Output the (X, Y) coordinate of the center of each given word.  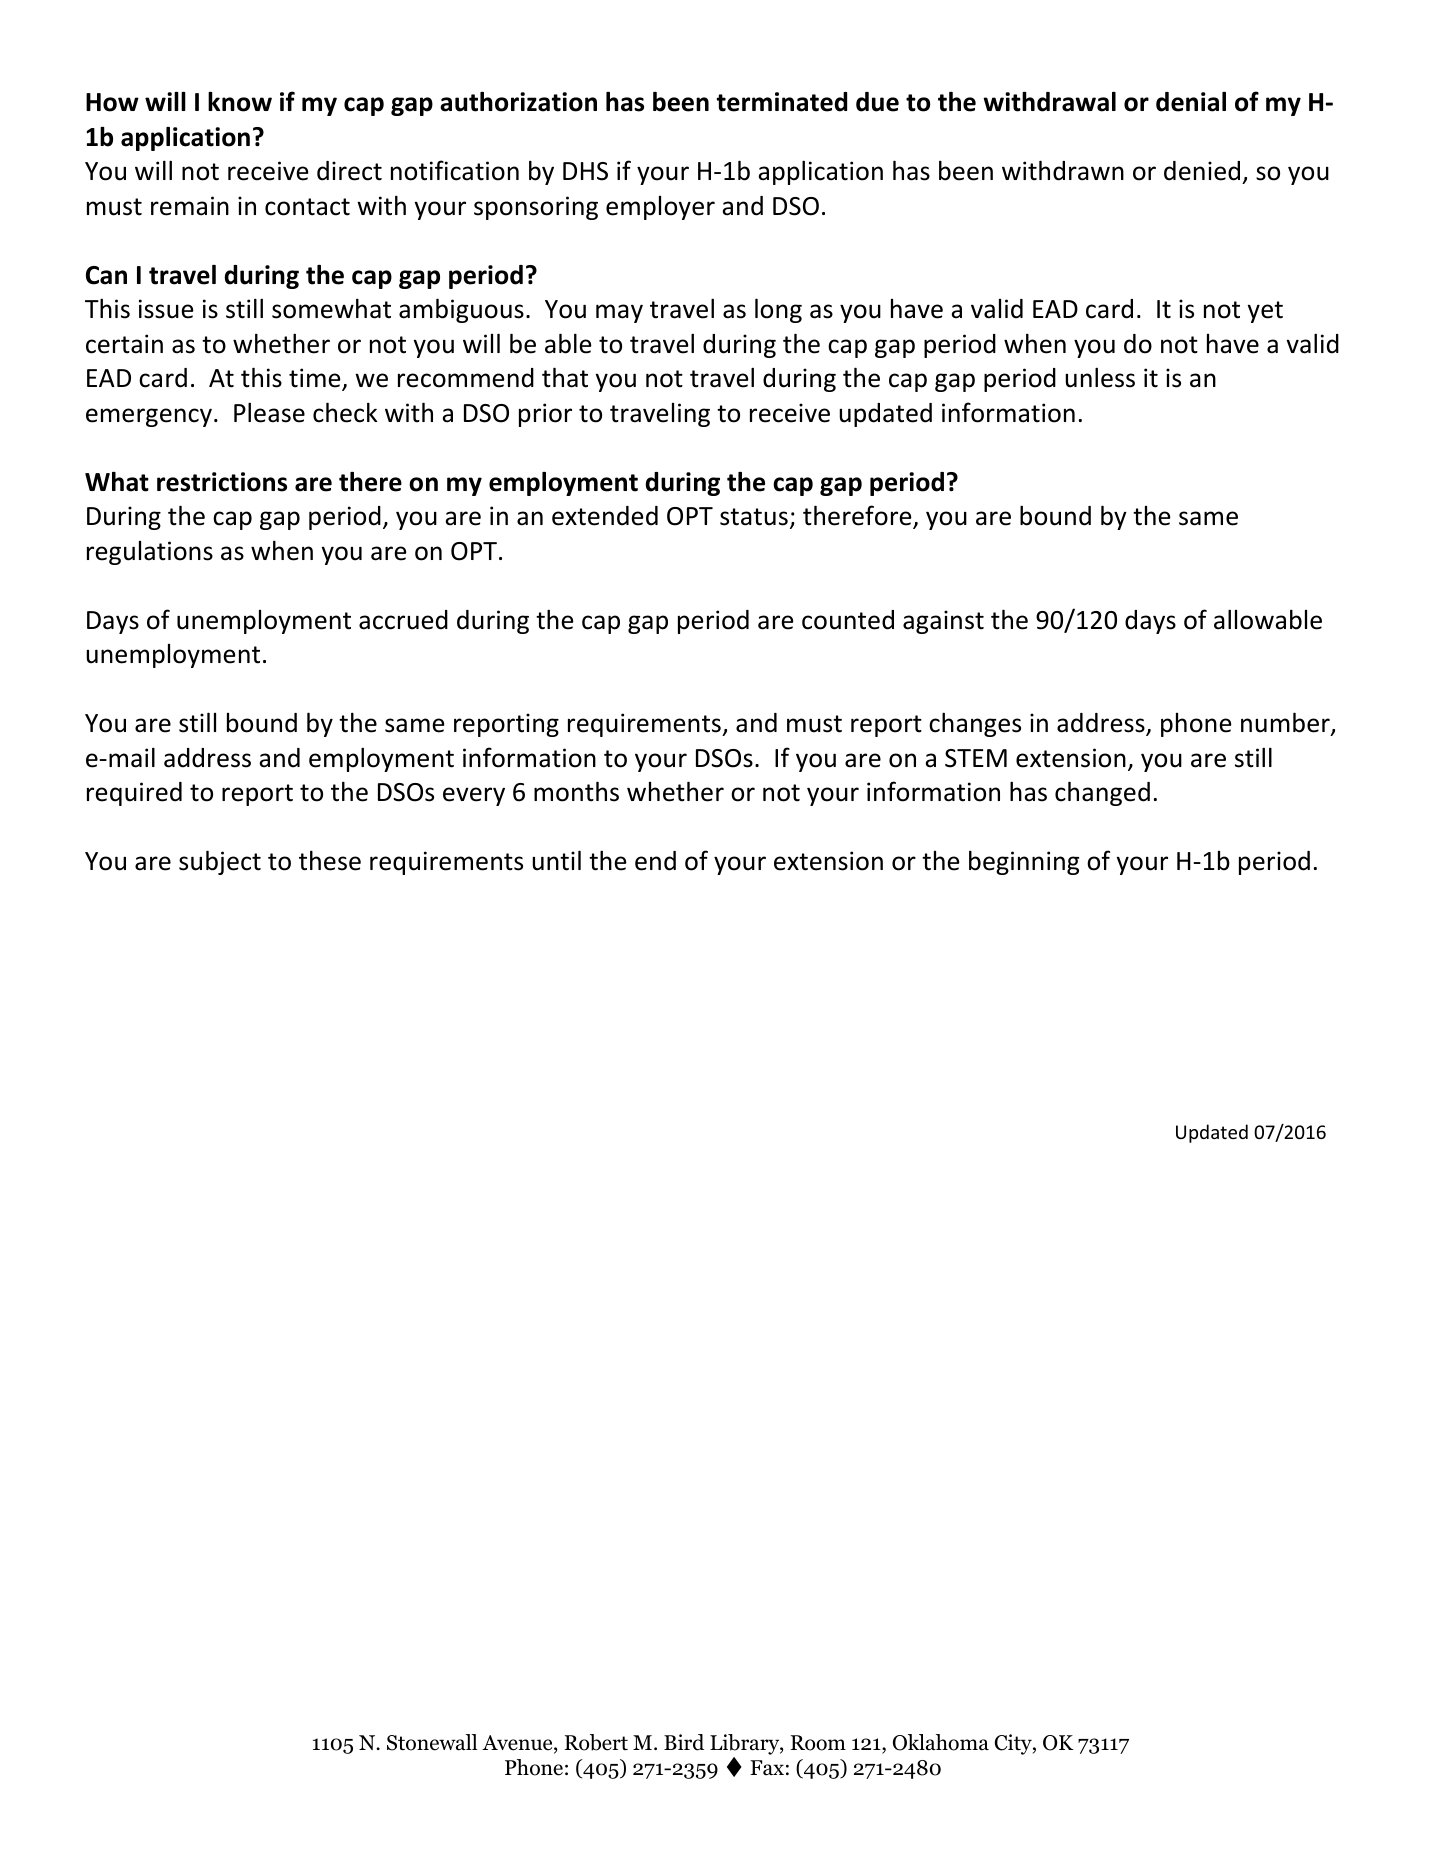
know (240, 102)
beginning (1024, 862)
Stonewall (432, 1742)
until (556, 860)
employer (660, 208)
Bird (684, 1742)
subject (220, 862)
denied (1202, 171)
